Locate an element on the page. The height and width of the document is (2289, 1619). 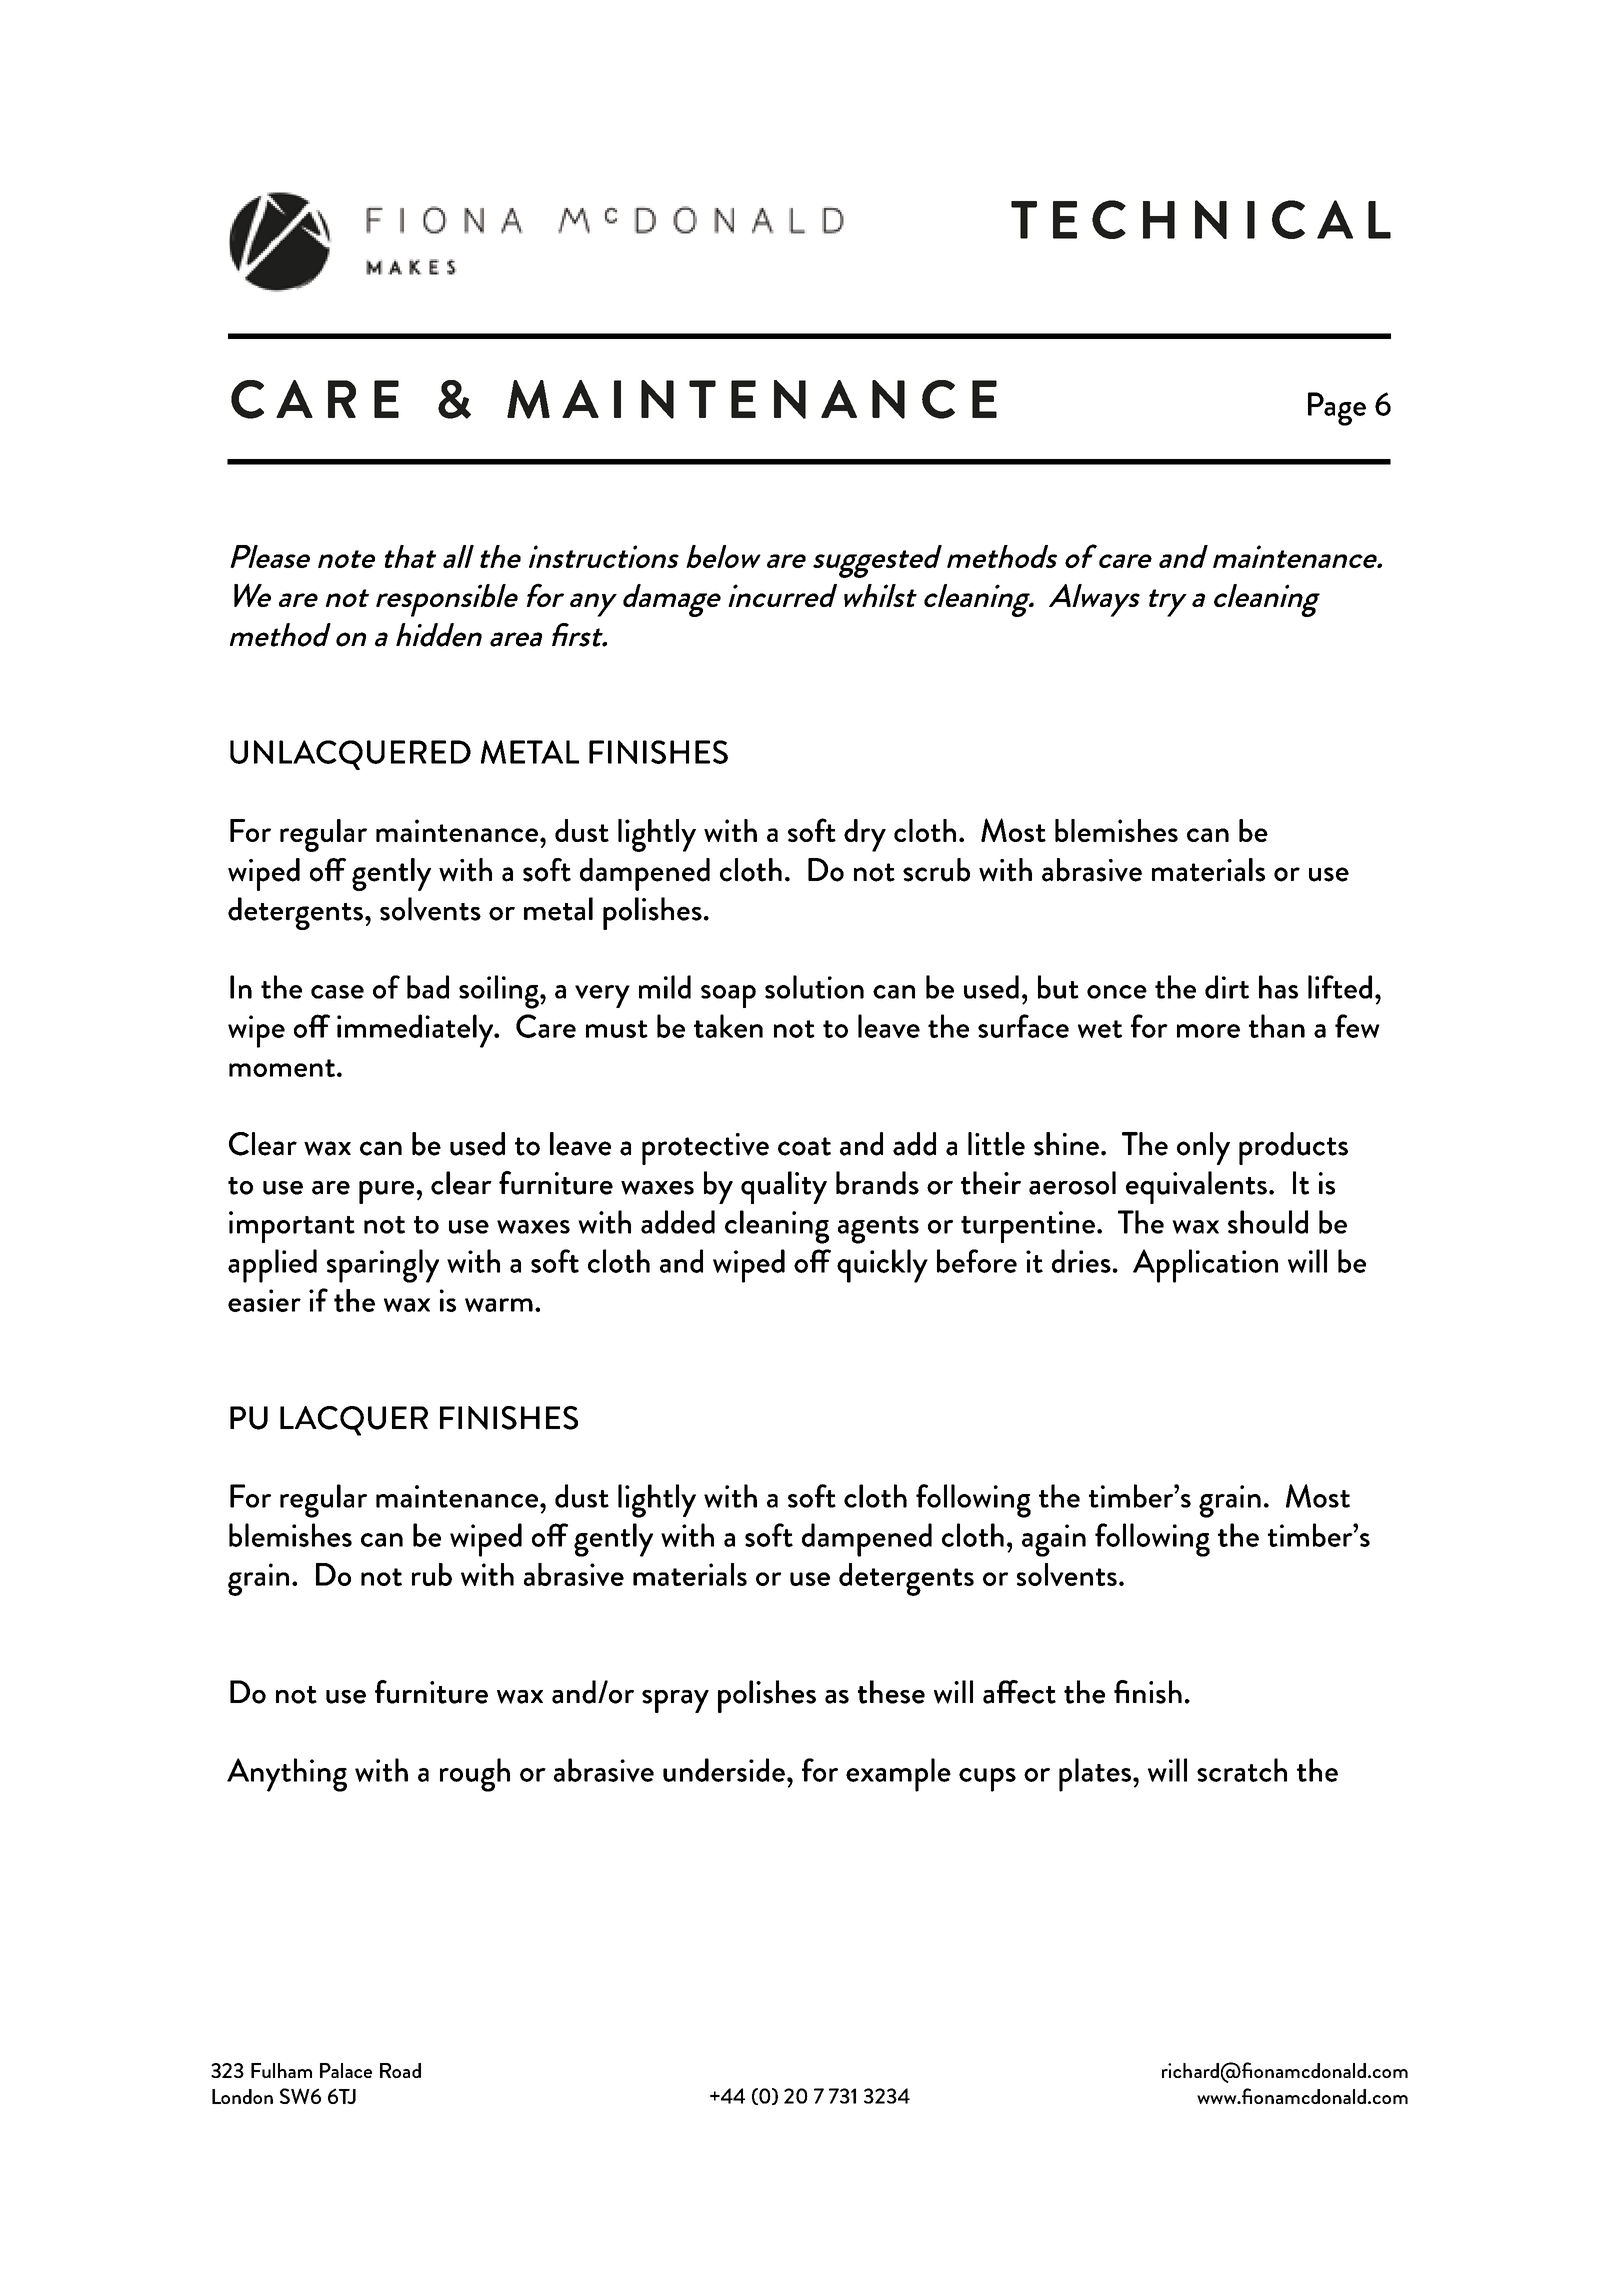
scrub is located at coordinates (936, 870).
